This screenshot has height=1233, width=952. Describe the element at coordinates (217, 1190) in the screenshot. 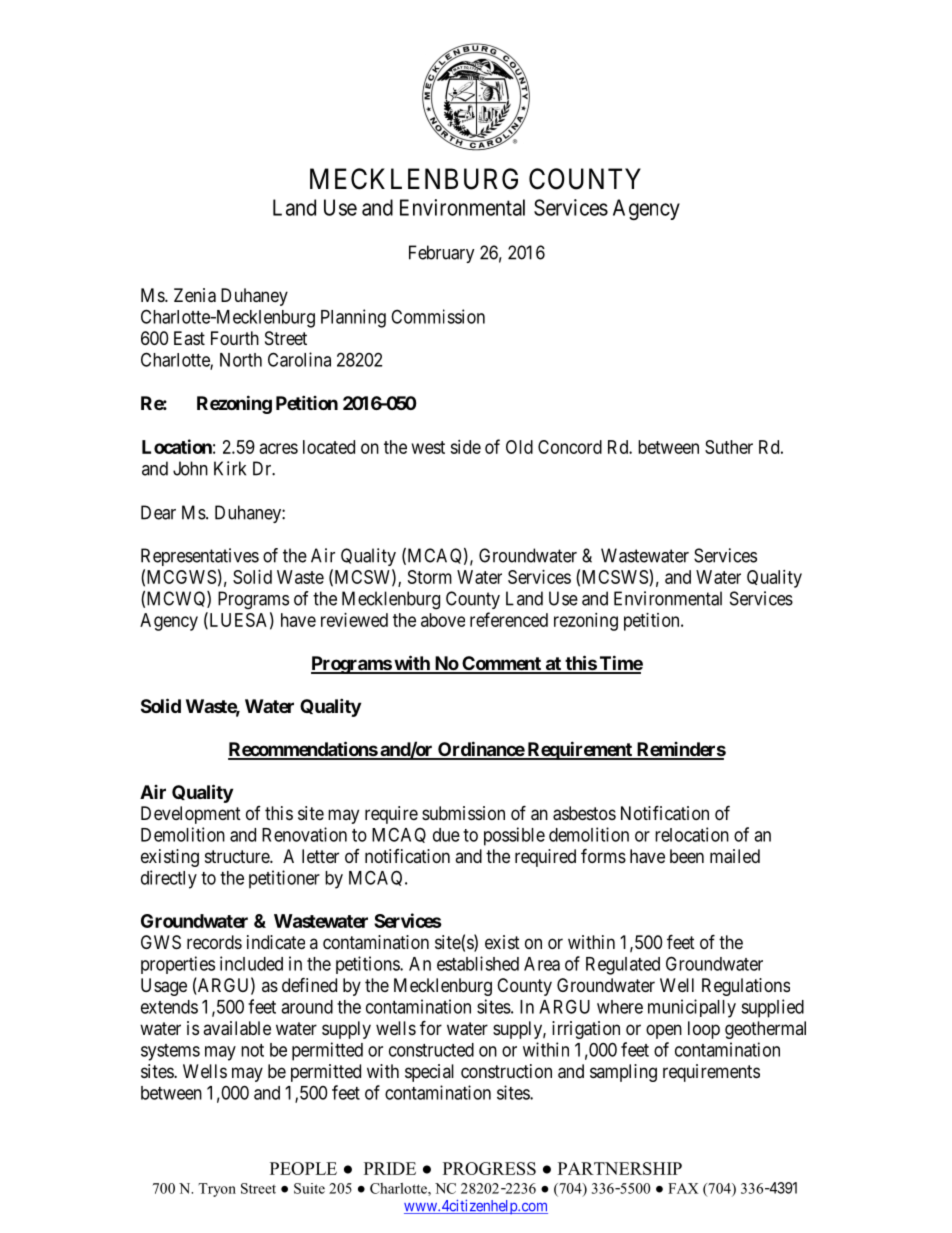

I see `Tryon` at that location.
